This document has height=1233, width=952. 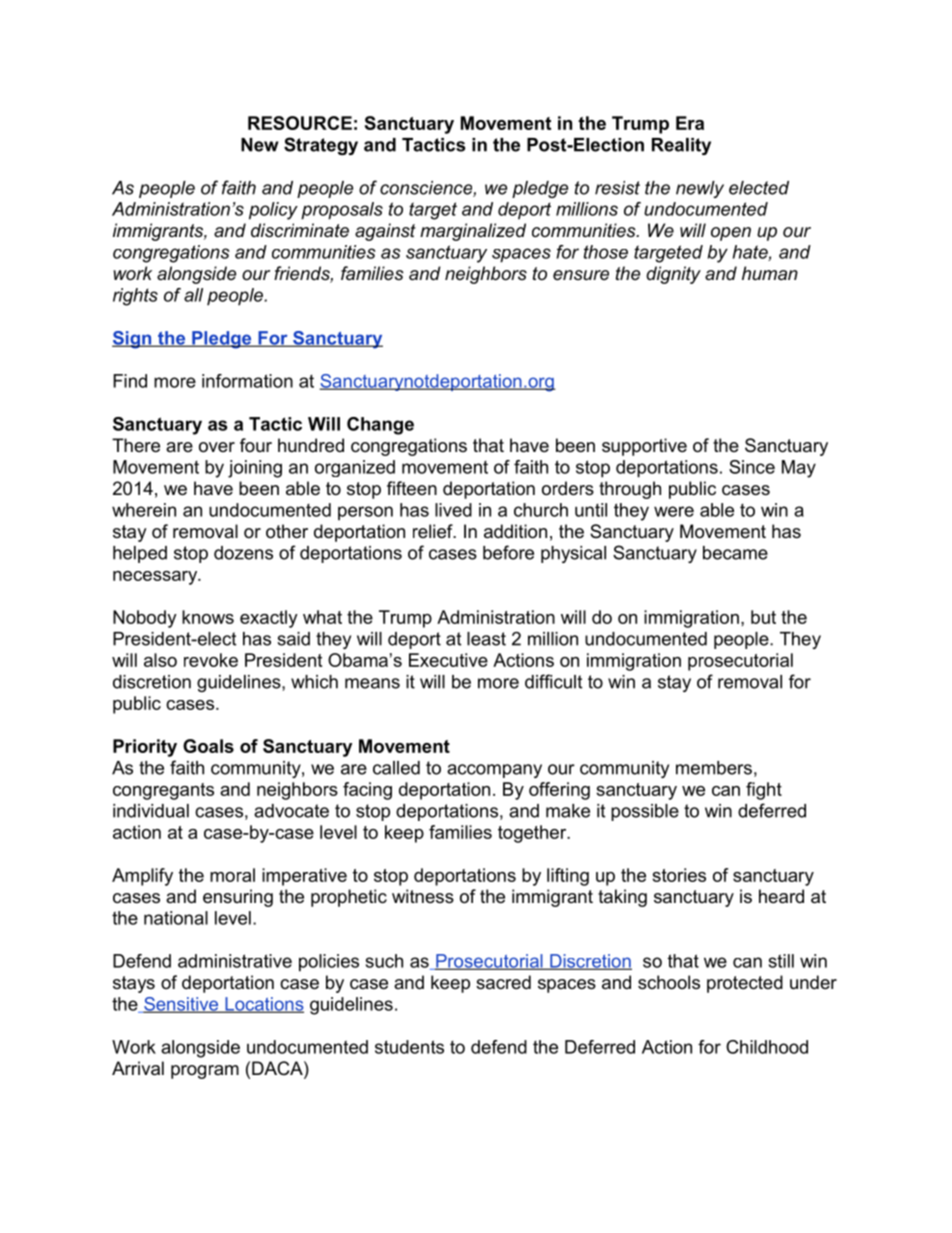 What do you see at coordinates (763, 617) in the document?
I see `but` at bounding box center [763, 617].
